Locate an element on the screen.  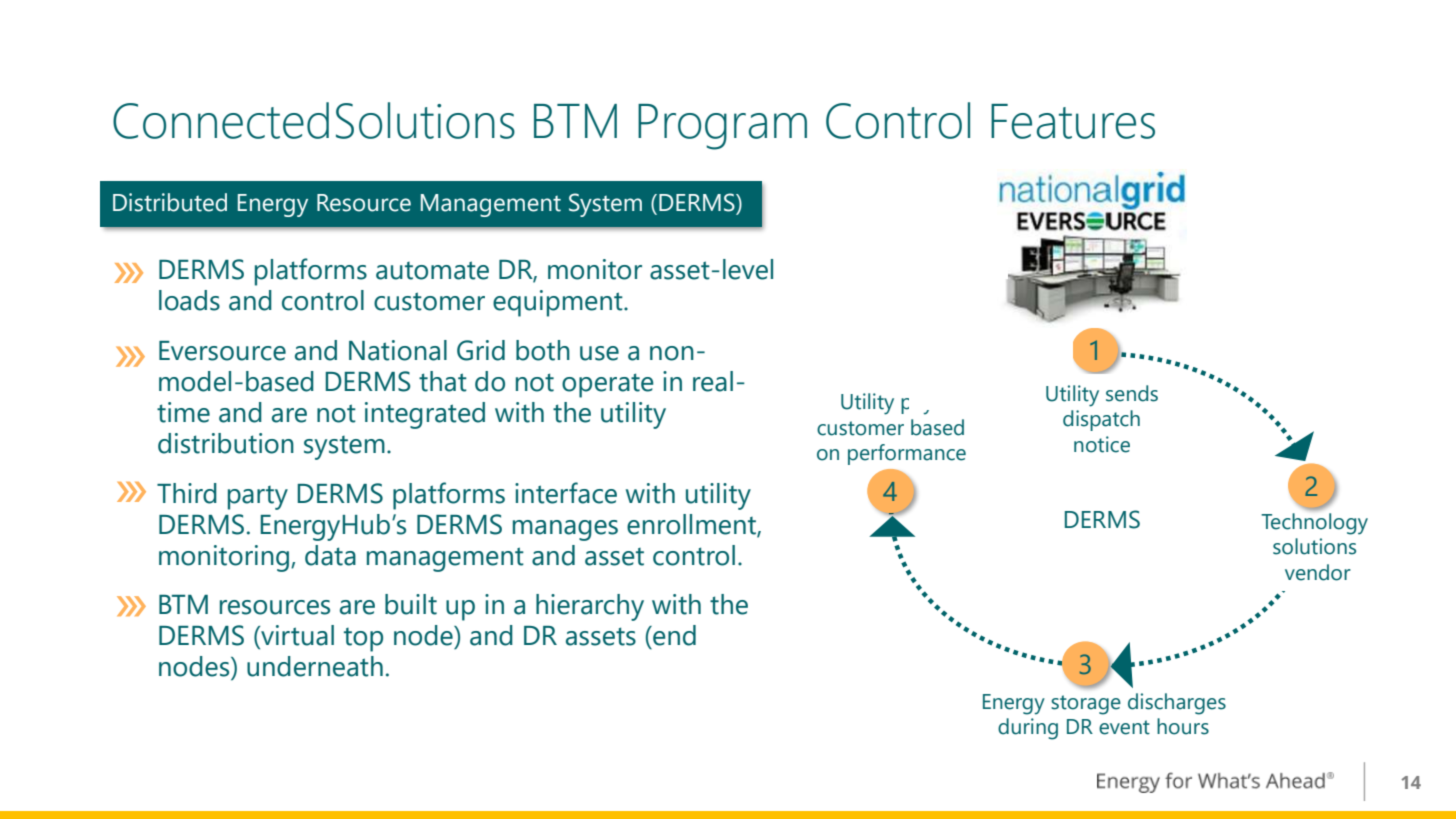
distribution is located at coordinates (226, 443).
